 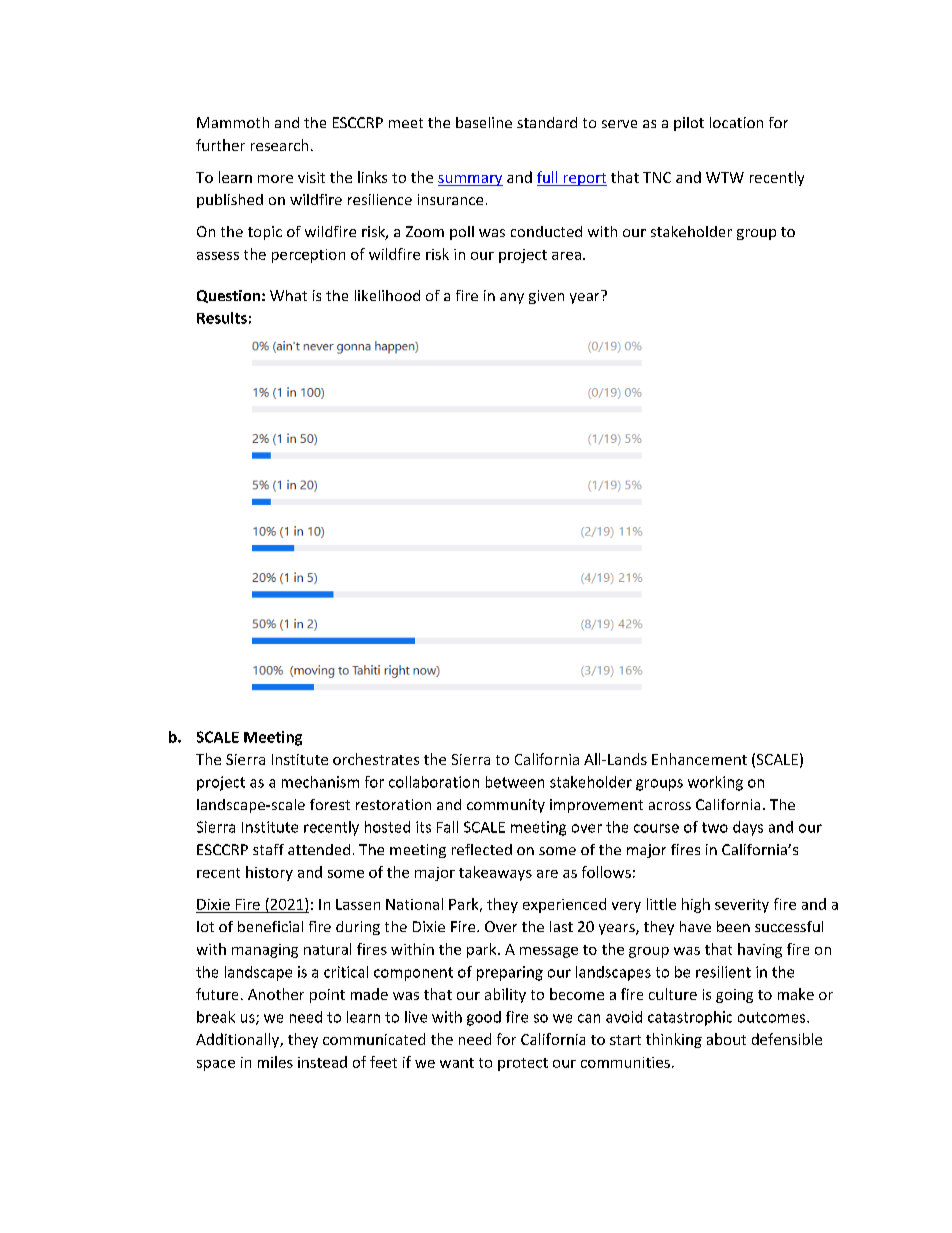 What do you see at coordinates (484, 122) in the screenshot?
I see `baseline` at bounding box center [484, 122].
